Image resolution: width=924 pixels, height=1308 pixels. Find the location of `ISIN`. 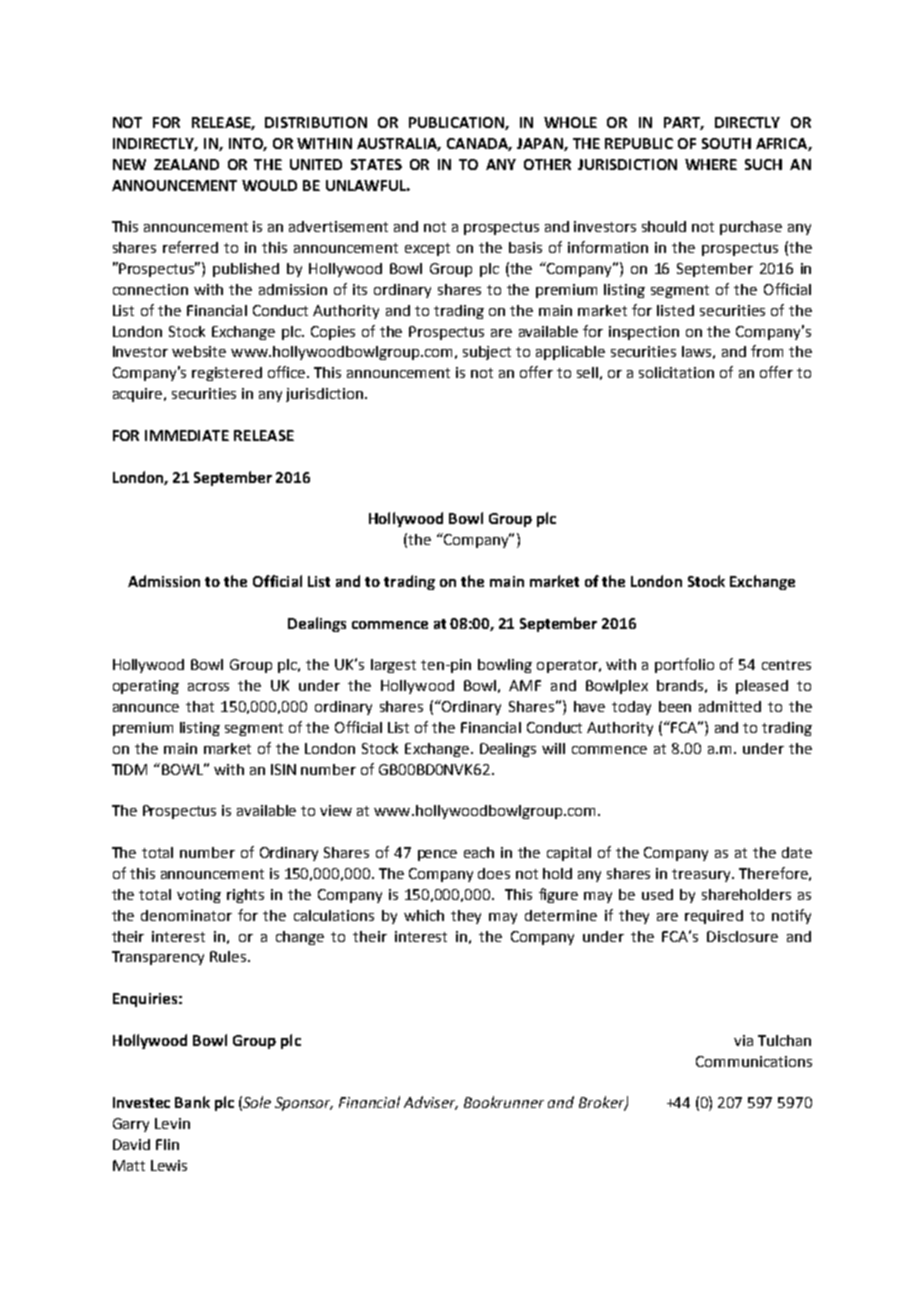

ISIN is located at coordinates (283, 769).
